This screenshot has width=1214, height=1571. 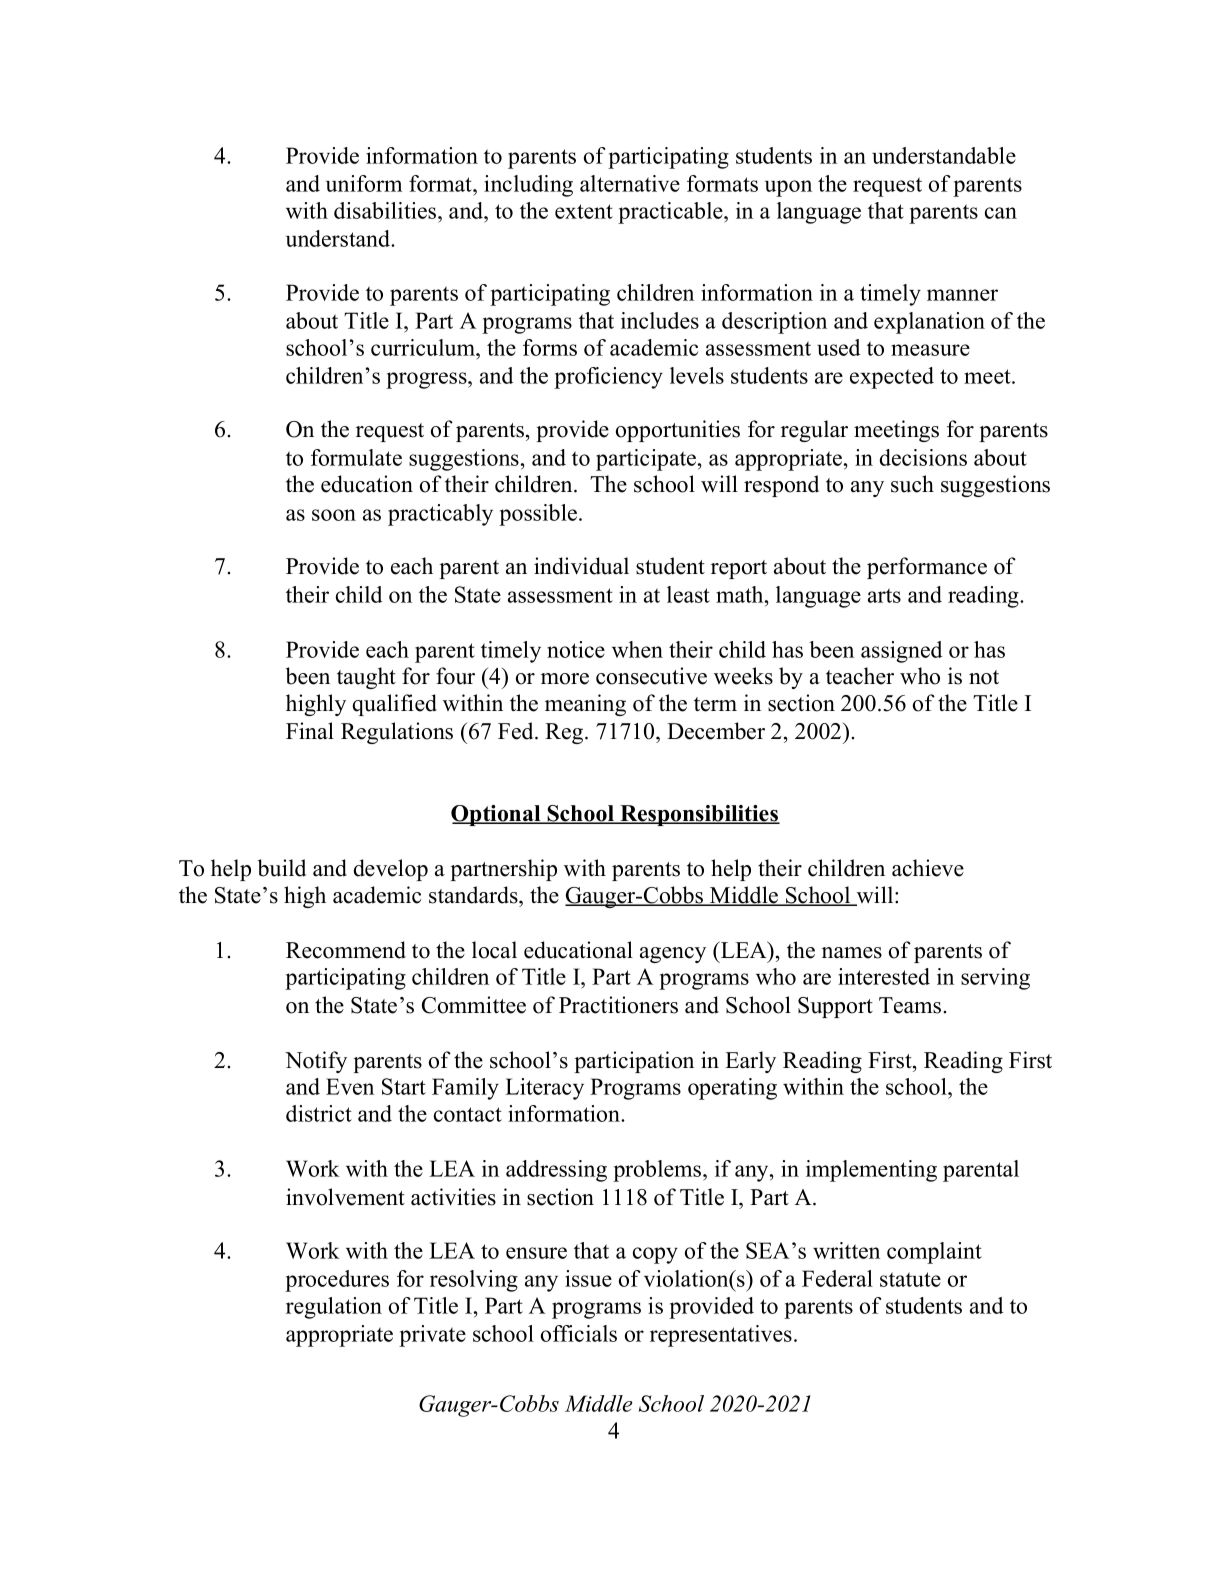 I want to click on copy, so click(x=655, y=1255).
